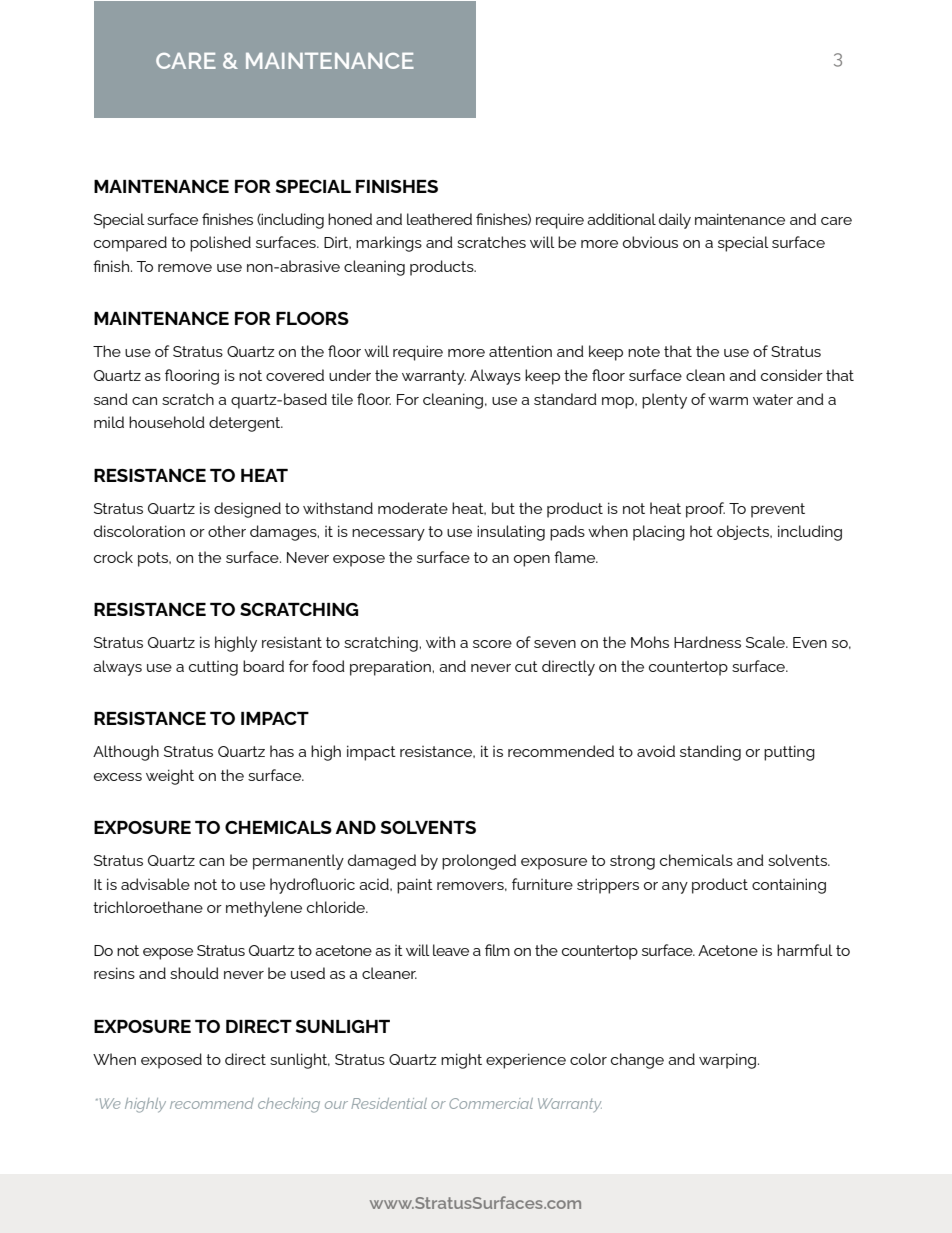 The height and width of the screenshot is (1233, 952). I want to click on might, so click(461, 1061).
